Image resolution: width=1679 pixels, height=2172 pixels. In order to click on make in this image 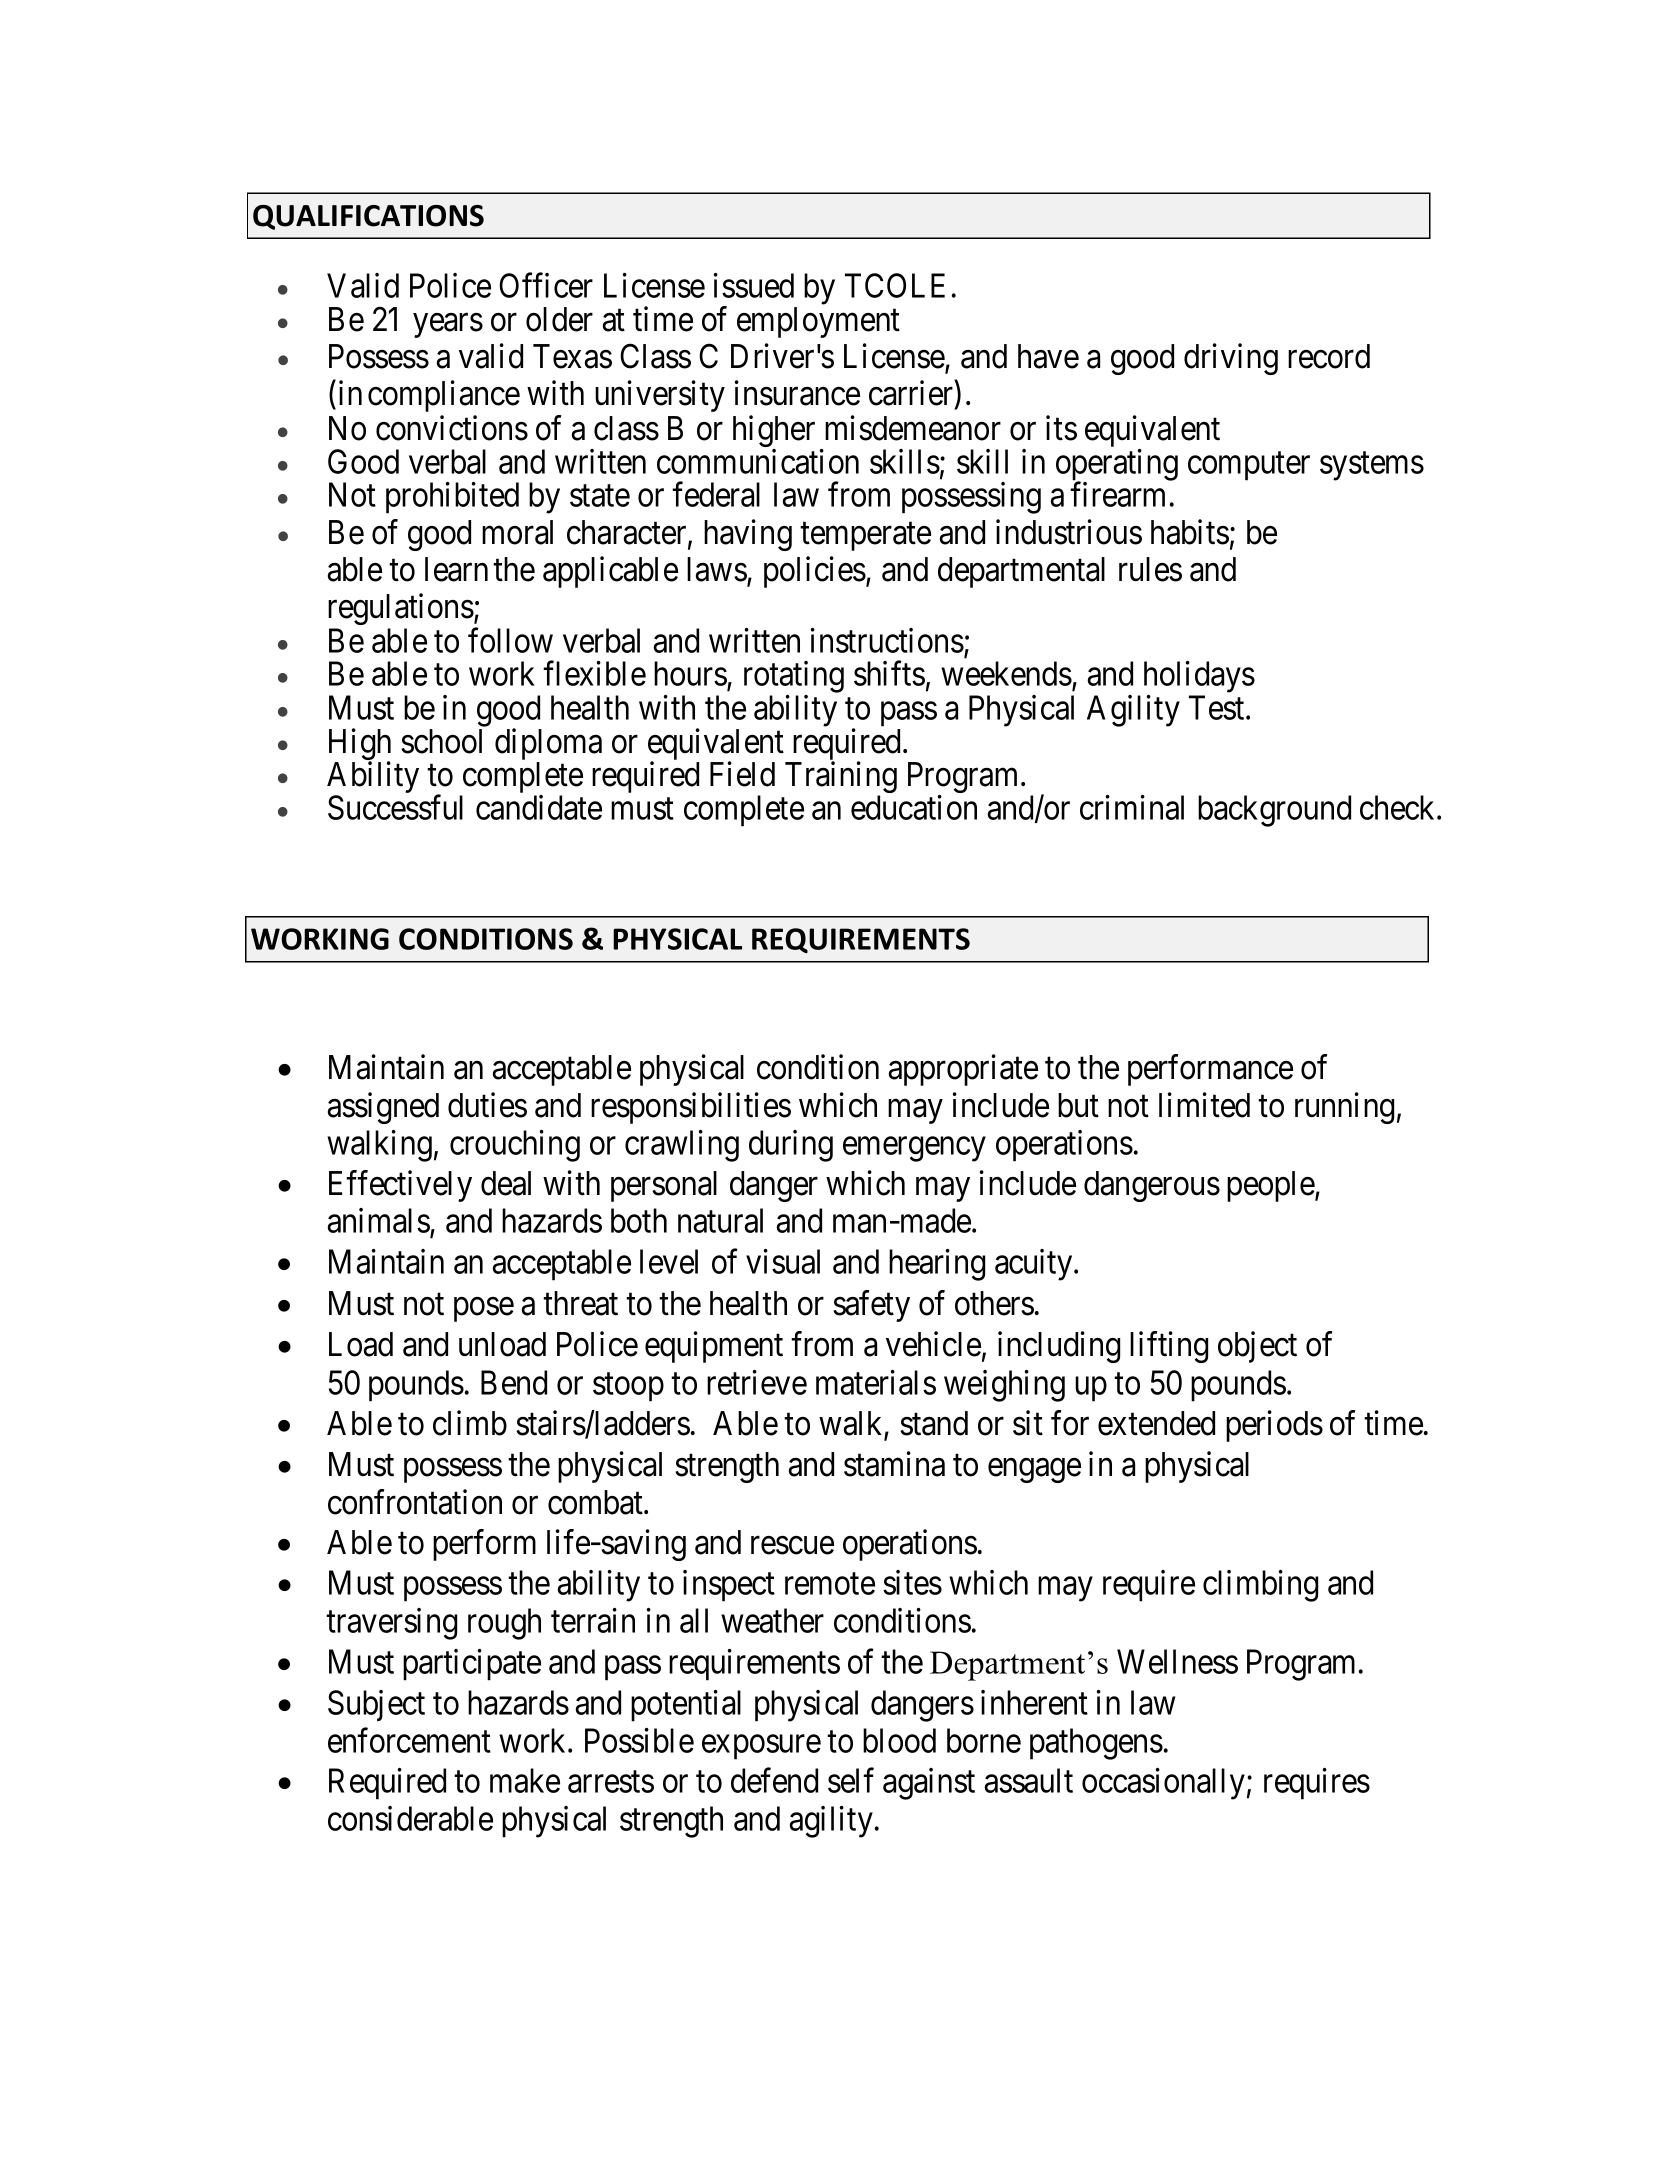, I will do `click(525, 1780)`.
